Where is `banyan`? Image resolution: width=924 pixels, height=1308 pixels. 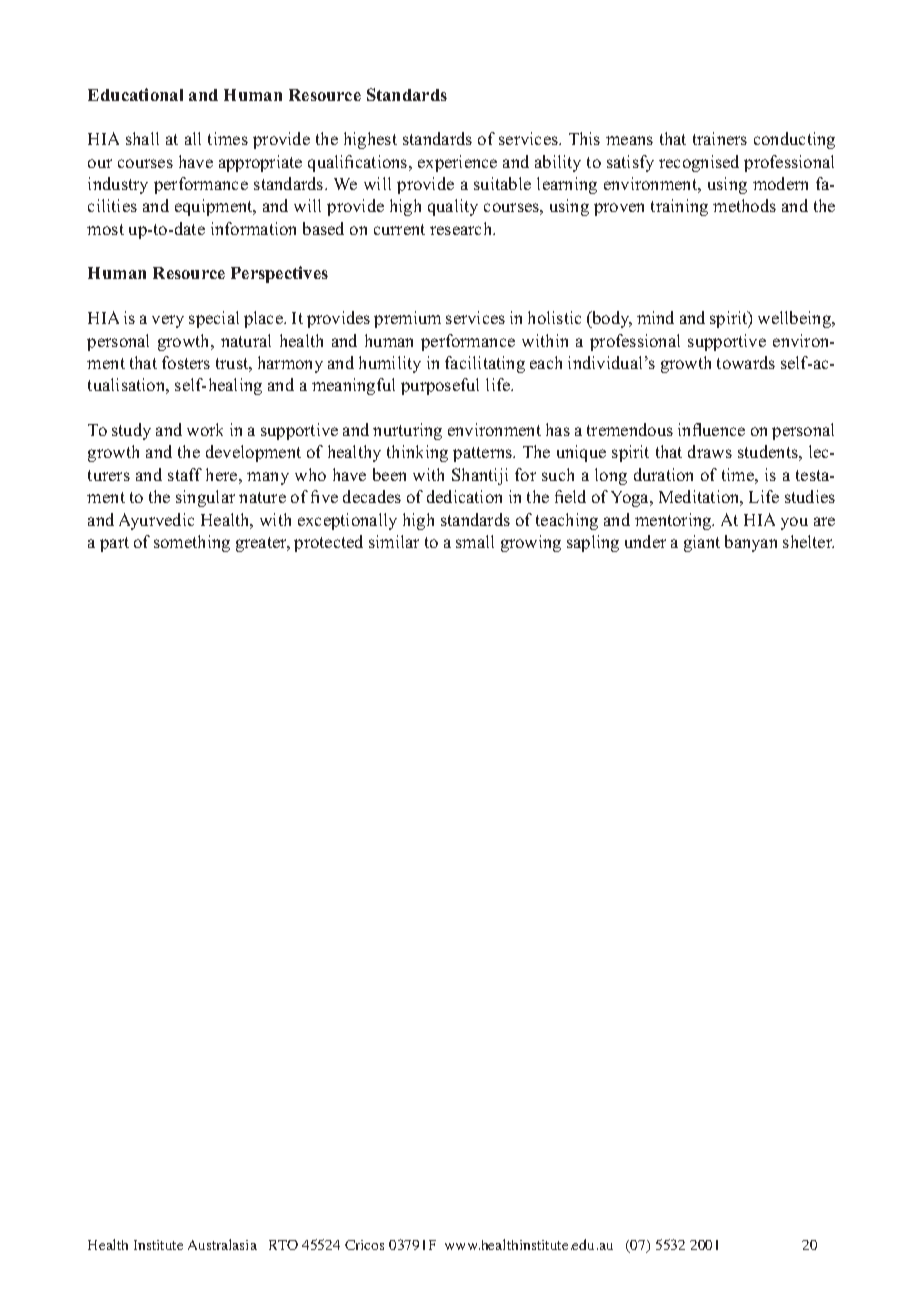
banyan is located at coordinates (751, 543).
